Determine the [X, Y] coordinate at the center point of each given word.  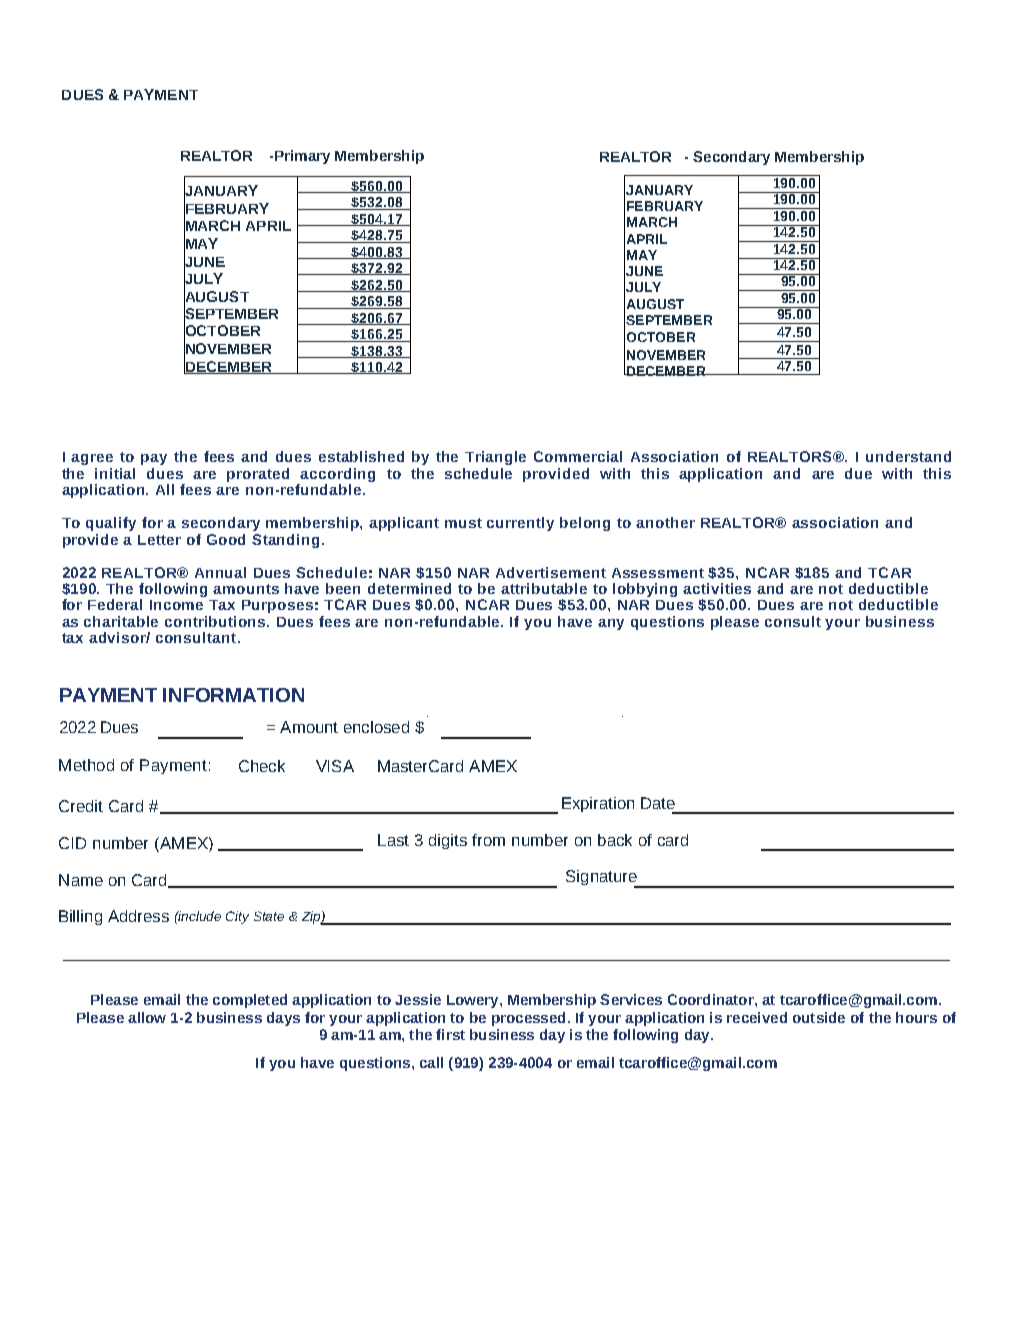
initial [115, 473]
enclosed [376, 727]
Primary [302, 157]
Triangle [495, 458]
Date [658, 803]
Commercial [578, 456]
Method [86, 765]
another [665, 522]
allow [147, 1017]
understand [908, 456]
